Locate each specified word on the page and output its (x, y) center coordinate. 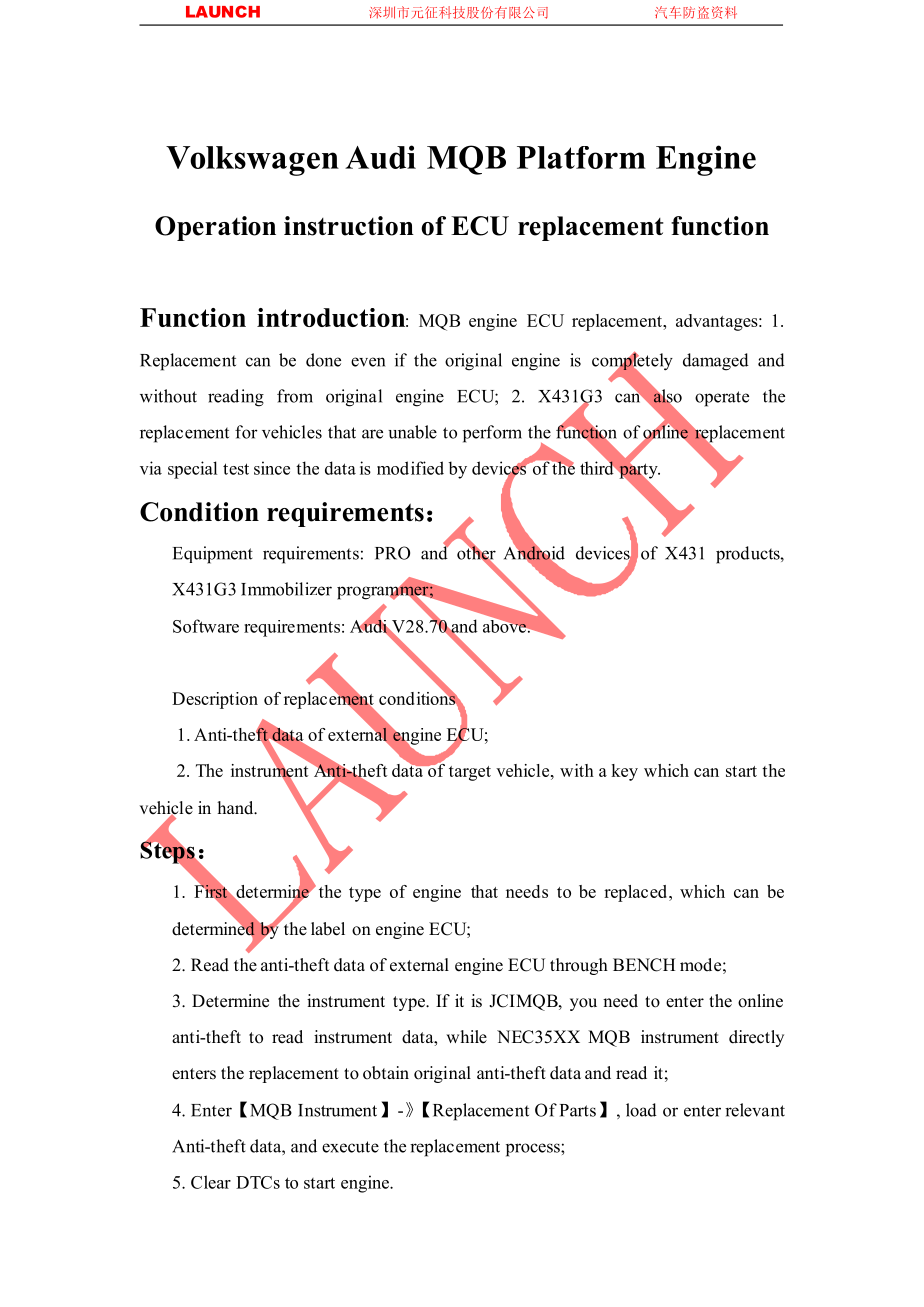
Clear (211, 1182)
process (534, 1150)
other (476, 553)
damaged (716, 362)
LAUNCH (223, 11)
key (624, 772)
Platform (581, 157)
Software (206, 626)
